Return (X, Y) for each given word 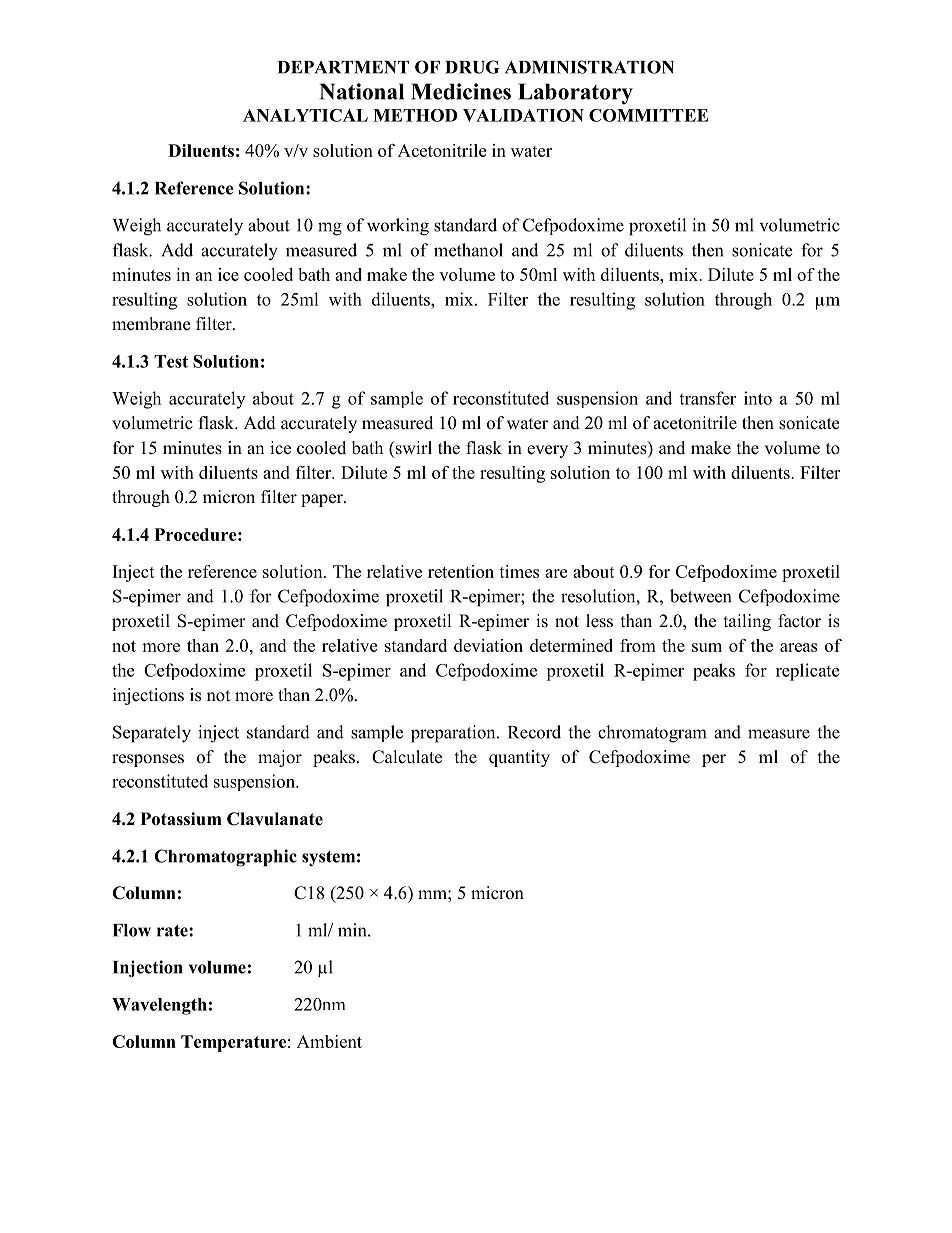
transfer (707, 398)
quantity (519, 758)
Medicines (461, 91)
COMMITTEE (648, 115)
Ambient (329, 1041)
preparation (454, 734)
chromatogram (652, 734)
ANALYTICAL (305, 115)
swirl (413, 448)
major (280, 758)
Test (171, 361)
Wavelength (159, 1006)
